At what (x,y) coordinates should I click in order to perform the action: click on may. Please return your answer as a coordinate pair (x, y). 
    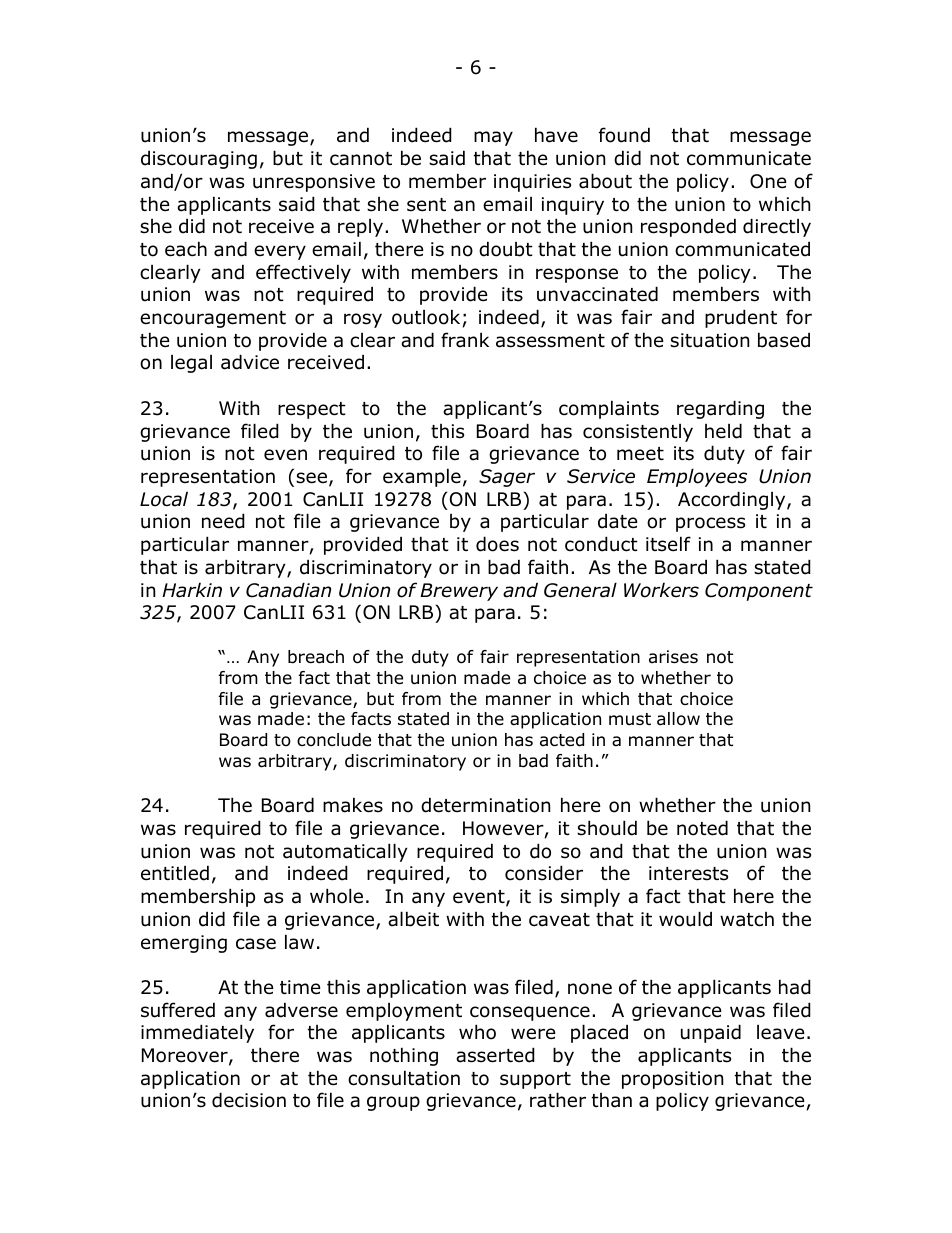
    Looking at the image, I should click on (493, 138).
